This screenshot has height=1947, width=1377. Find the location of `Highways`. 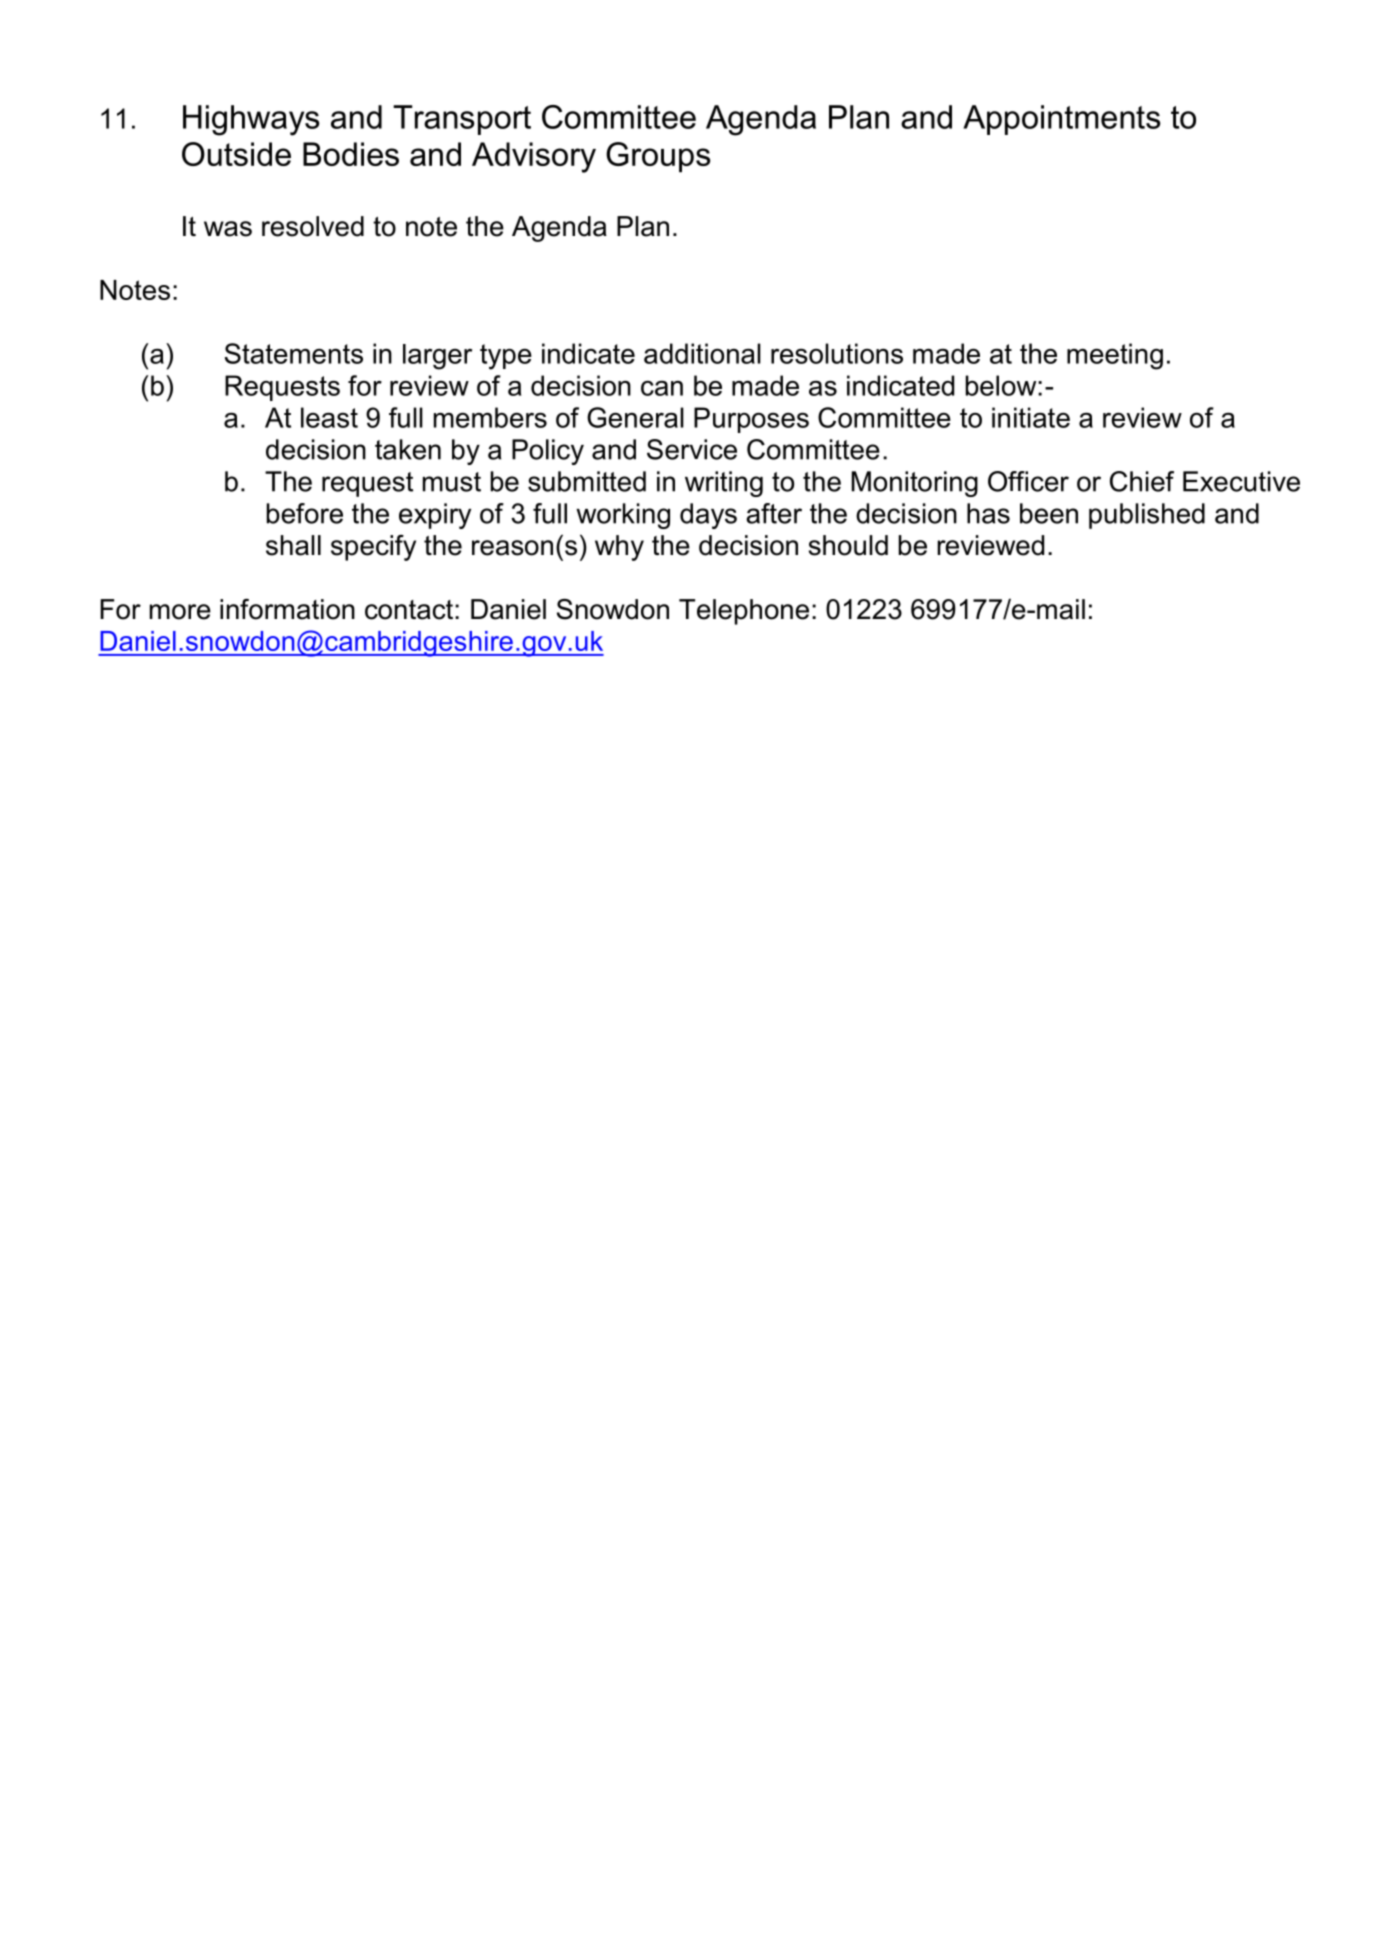

Highways is located at coordinates (251, 120).
